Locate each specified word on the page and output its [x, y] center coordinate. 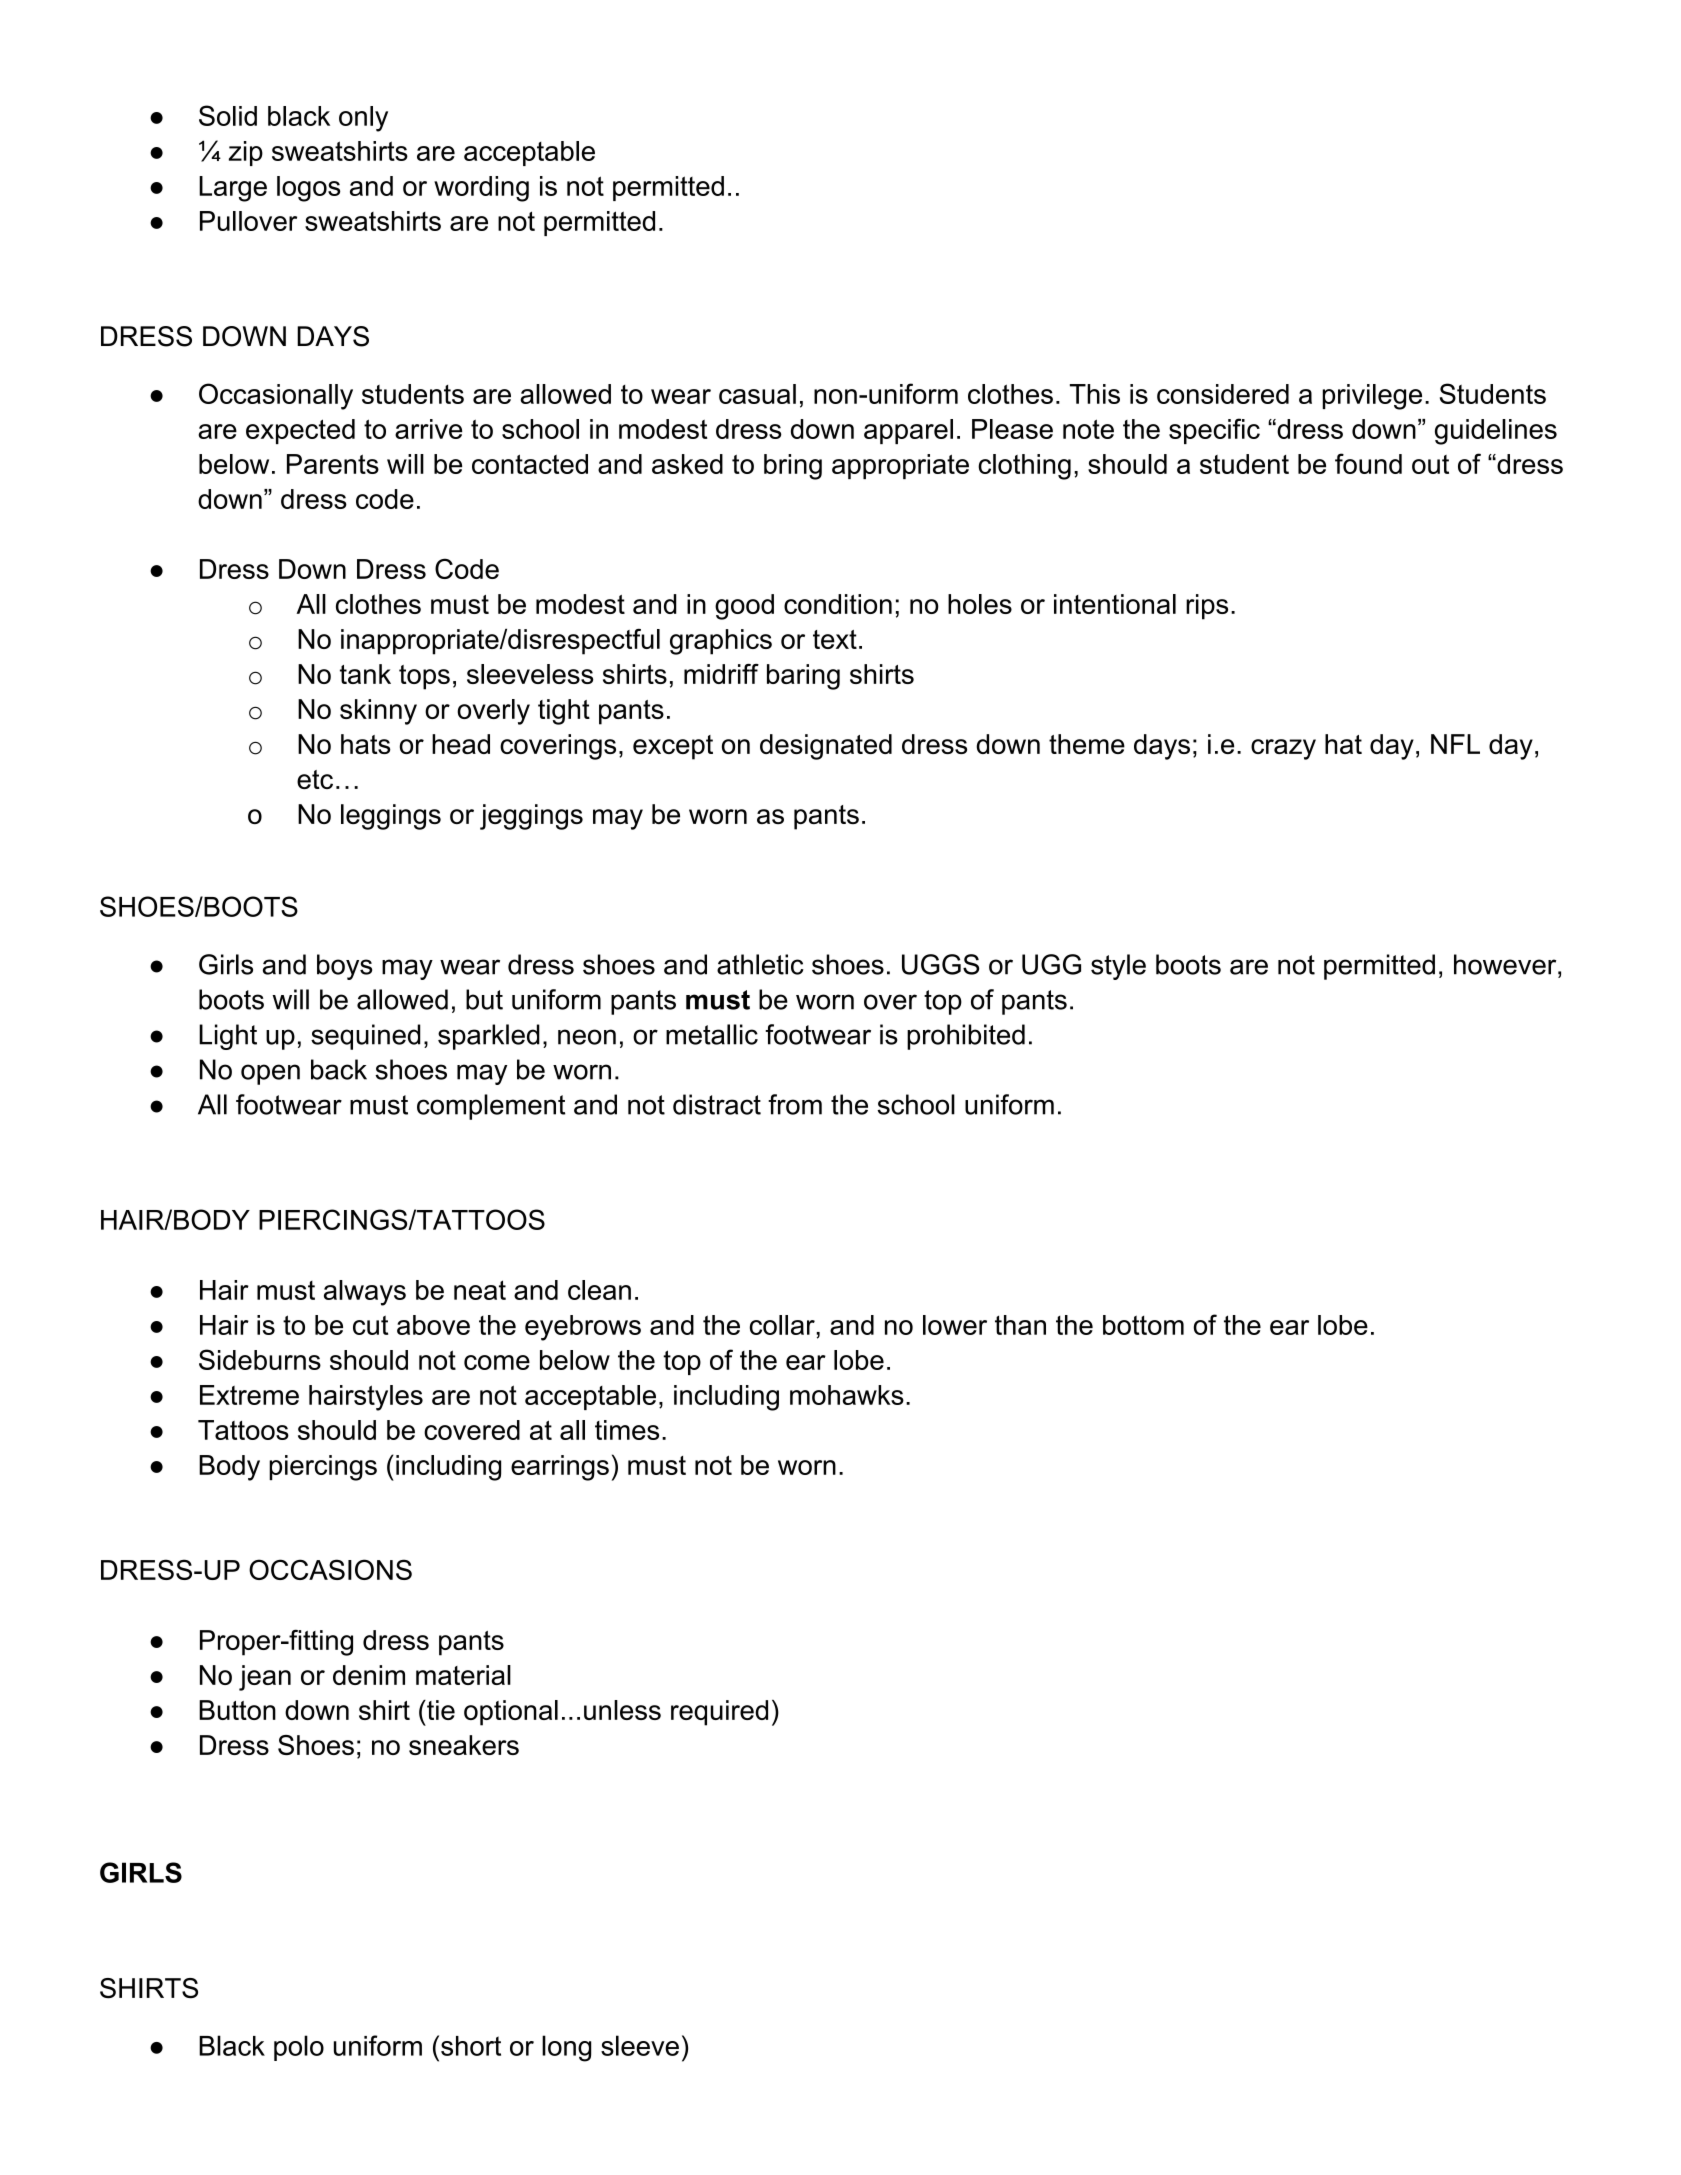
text [835, 639]
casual [757, 394]
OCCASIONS [330, 1569]
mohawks [847, 1395]
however [1506, 964]
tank [365, 674]
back [339, 1069]
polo [299, 2048]
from [795, 1104]
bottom [1143, 1325]
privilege [1372, 397]
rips [1207, 607]
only [363, 119]
